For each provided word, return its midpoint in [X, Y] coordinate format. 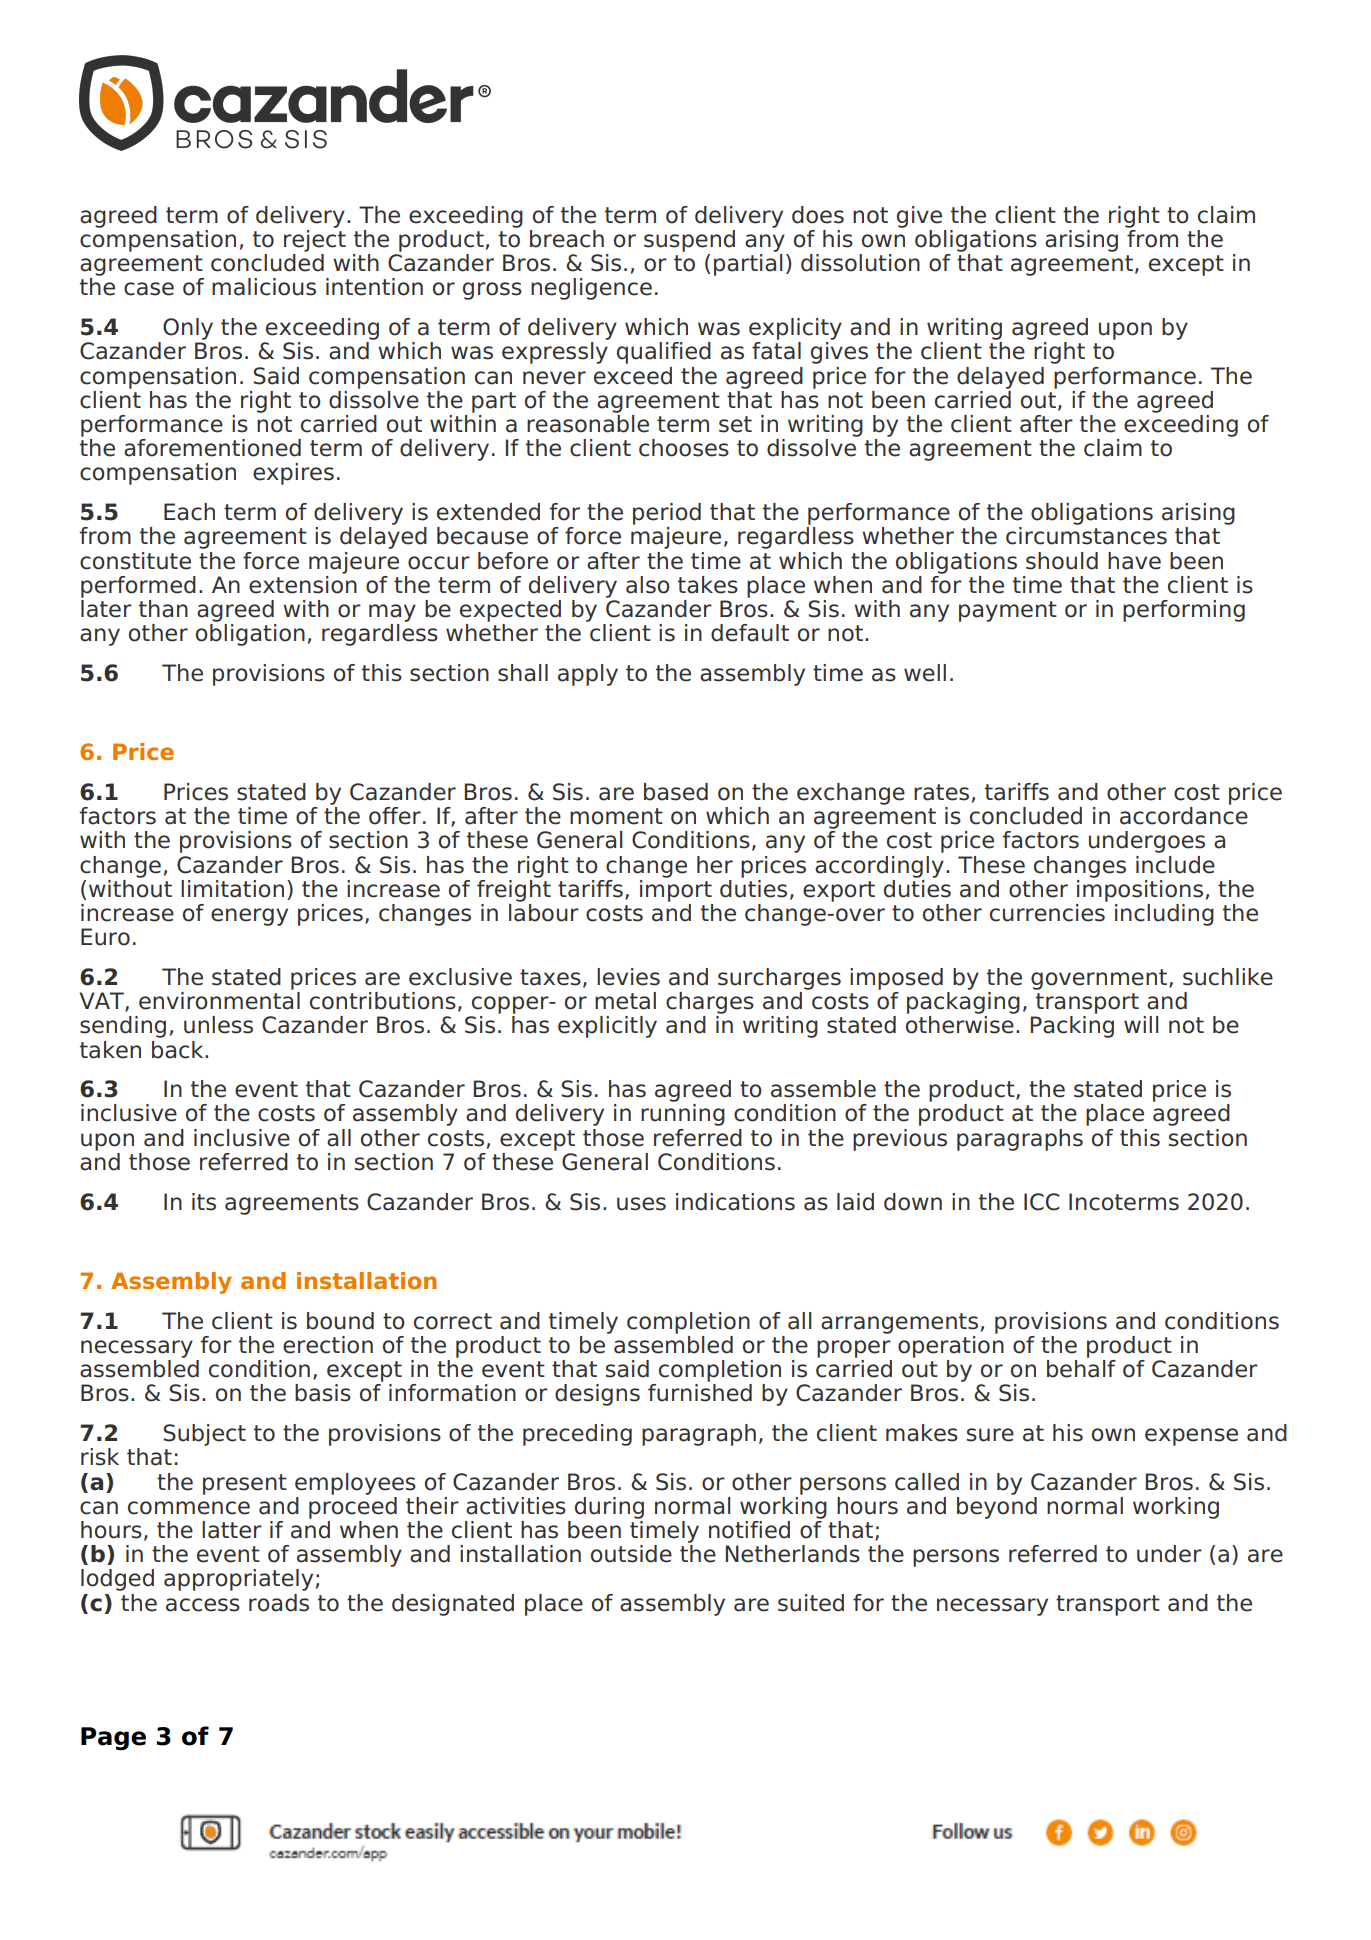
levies [628, 977]
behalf [1081, 1367]
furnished [700, 1393]
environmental [219, 999]
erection [328, 1345]
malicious [264, 287]
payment [1008, 611]
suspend [689, 241]
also [648, 585]
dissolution [860, 263]
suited [811, 1603]
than [163, 609]
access [203, 1605]
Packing [1072, 1027]
